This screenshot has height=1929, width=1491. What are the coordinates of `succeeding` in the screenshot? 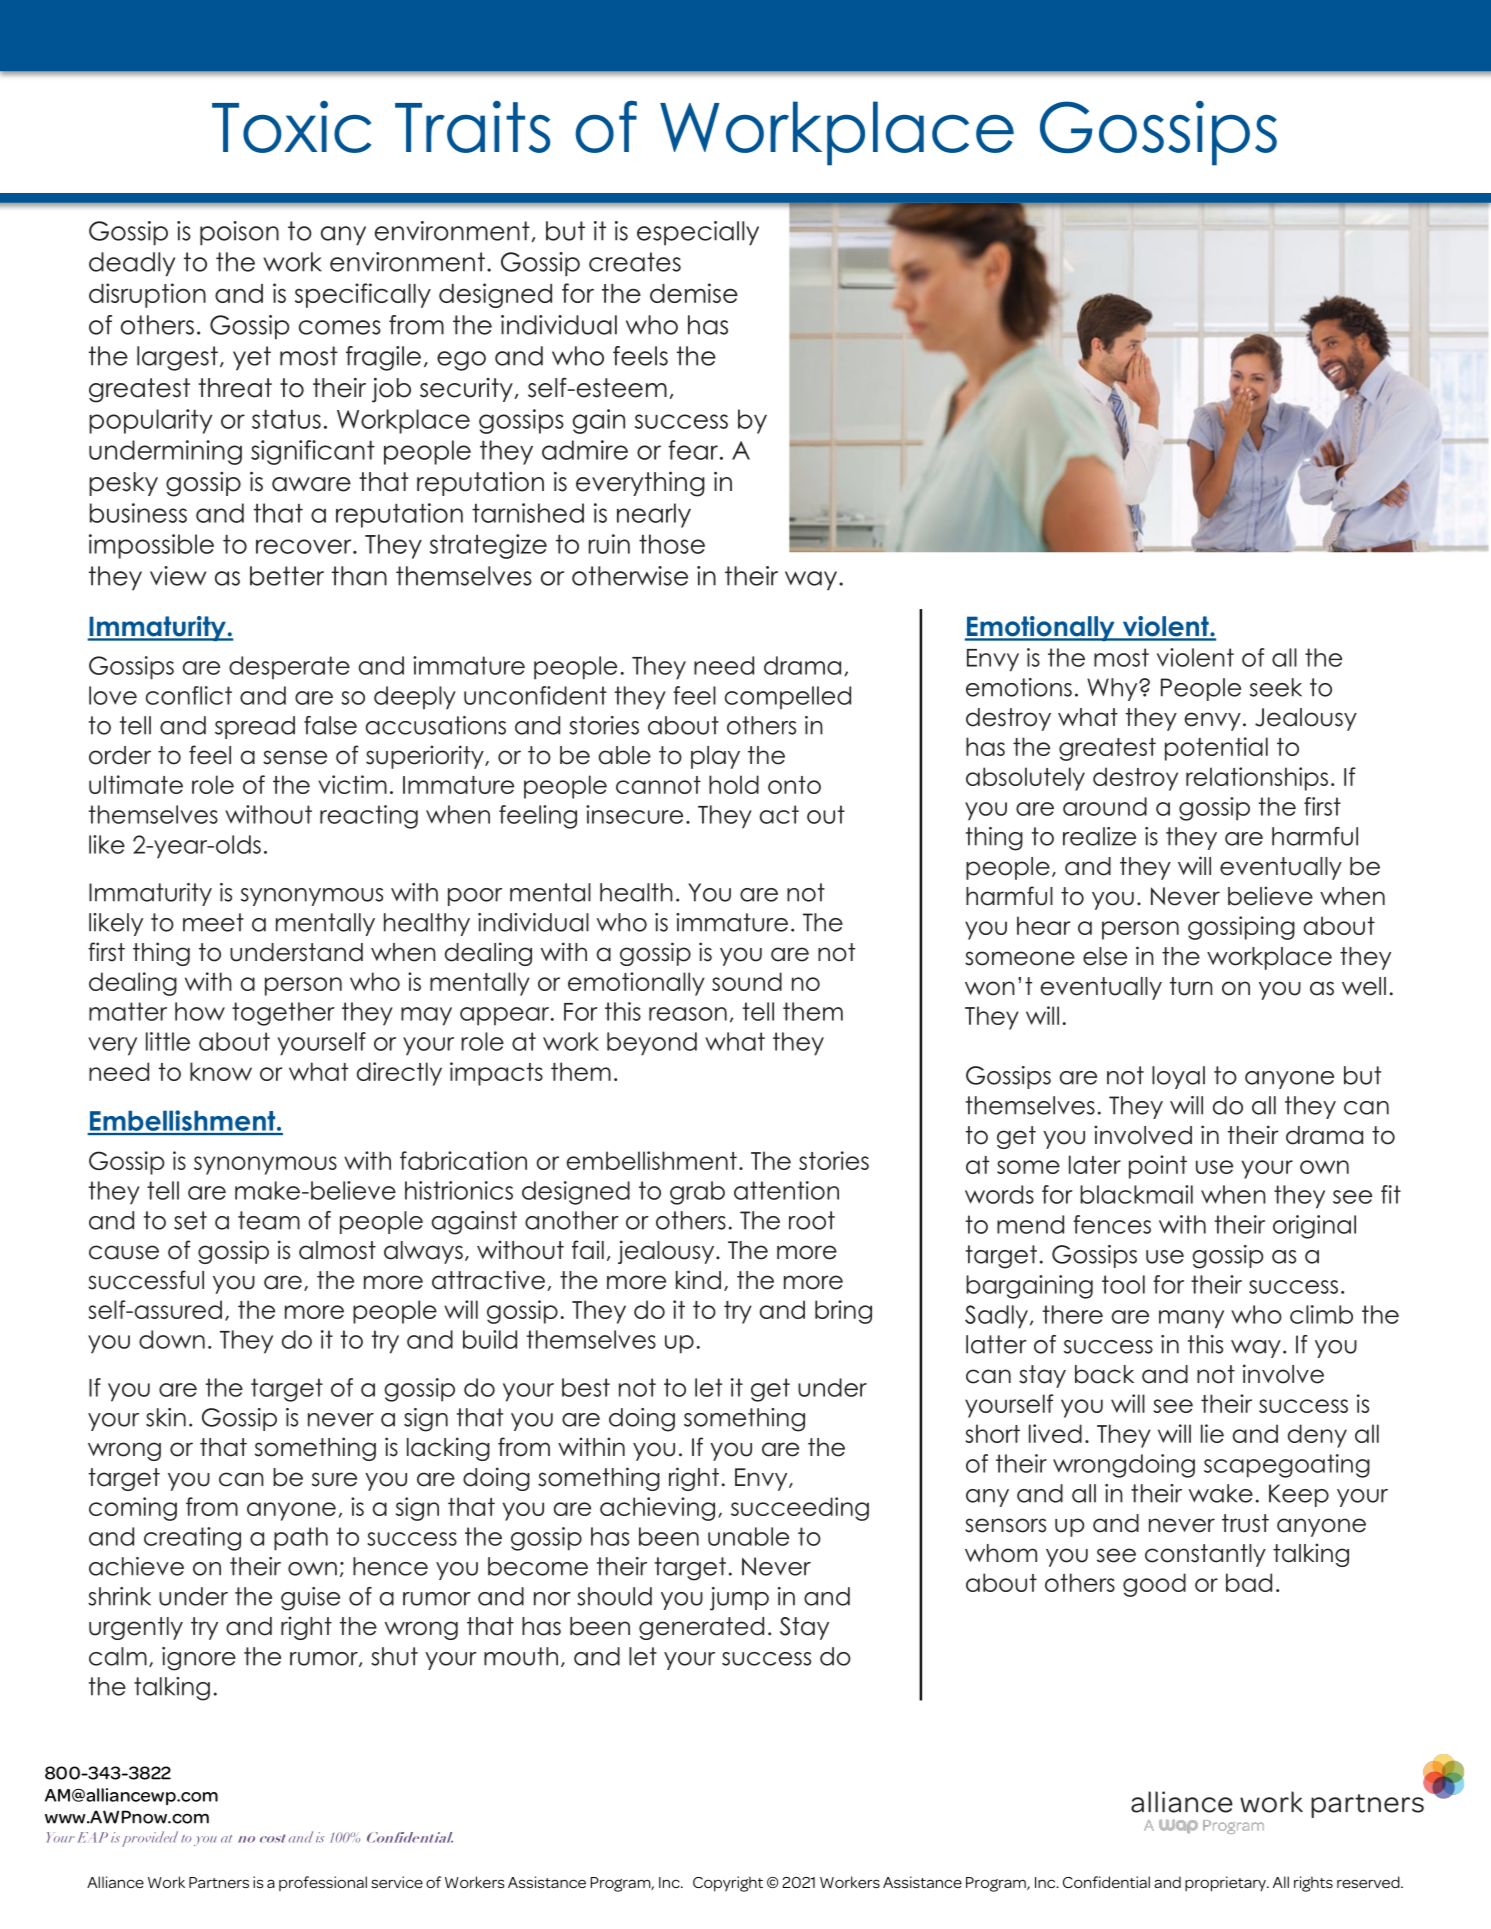 It's located at (800, 1509).
